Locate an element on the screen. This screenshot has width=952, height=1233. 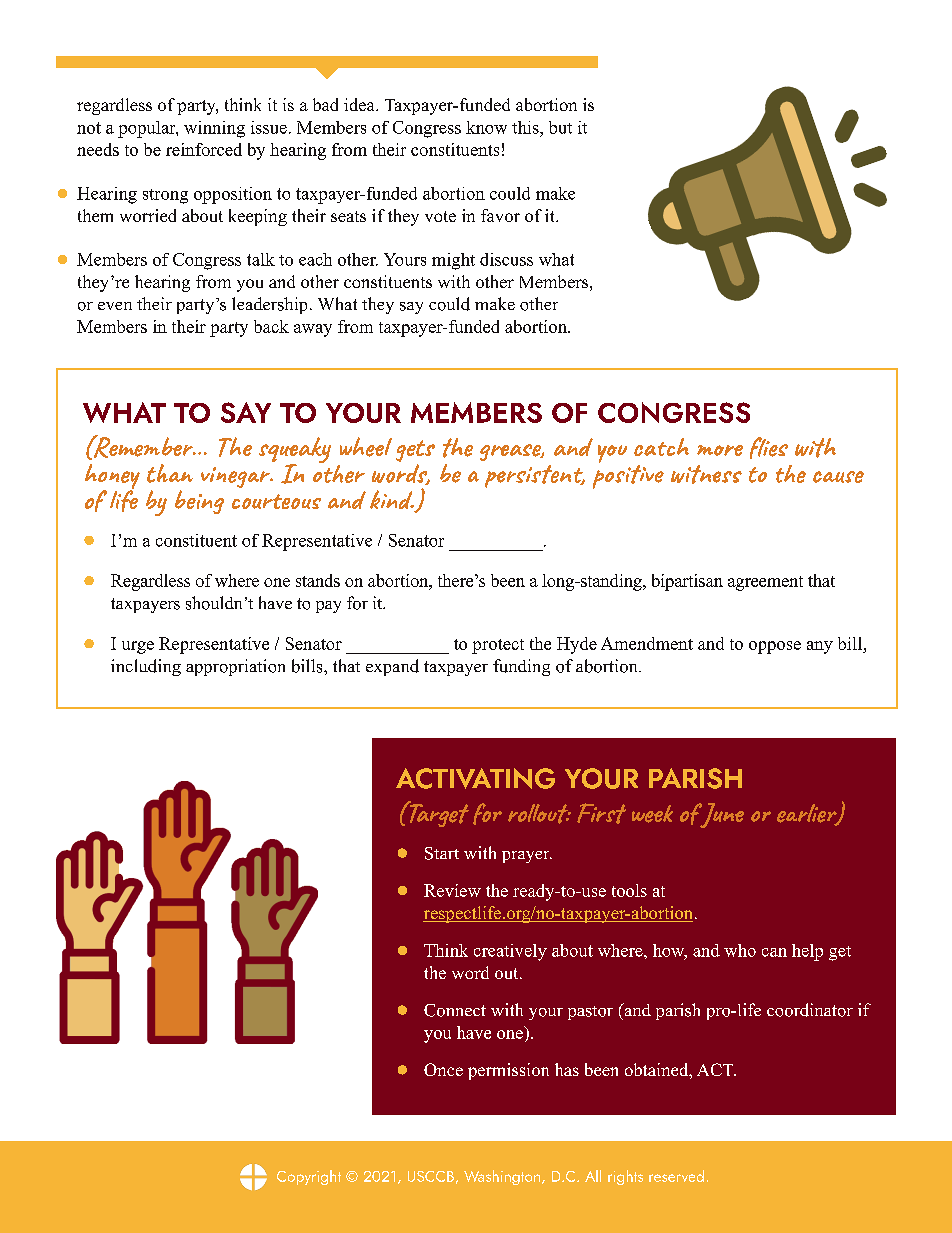
know is located at coordinates (486, 127).
